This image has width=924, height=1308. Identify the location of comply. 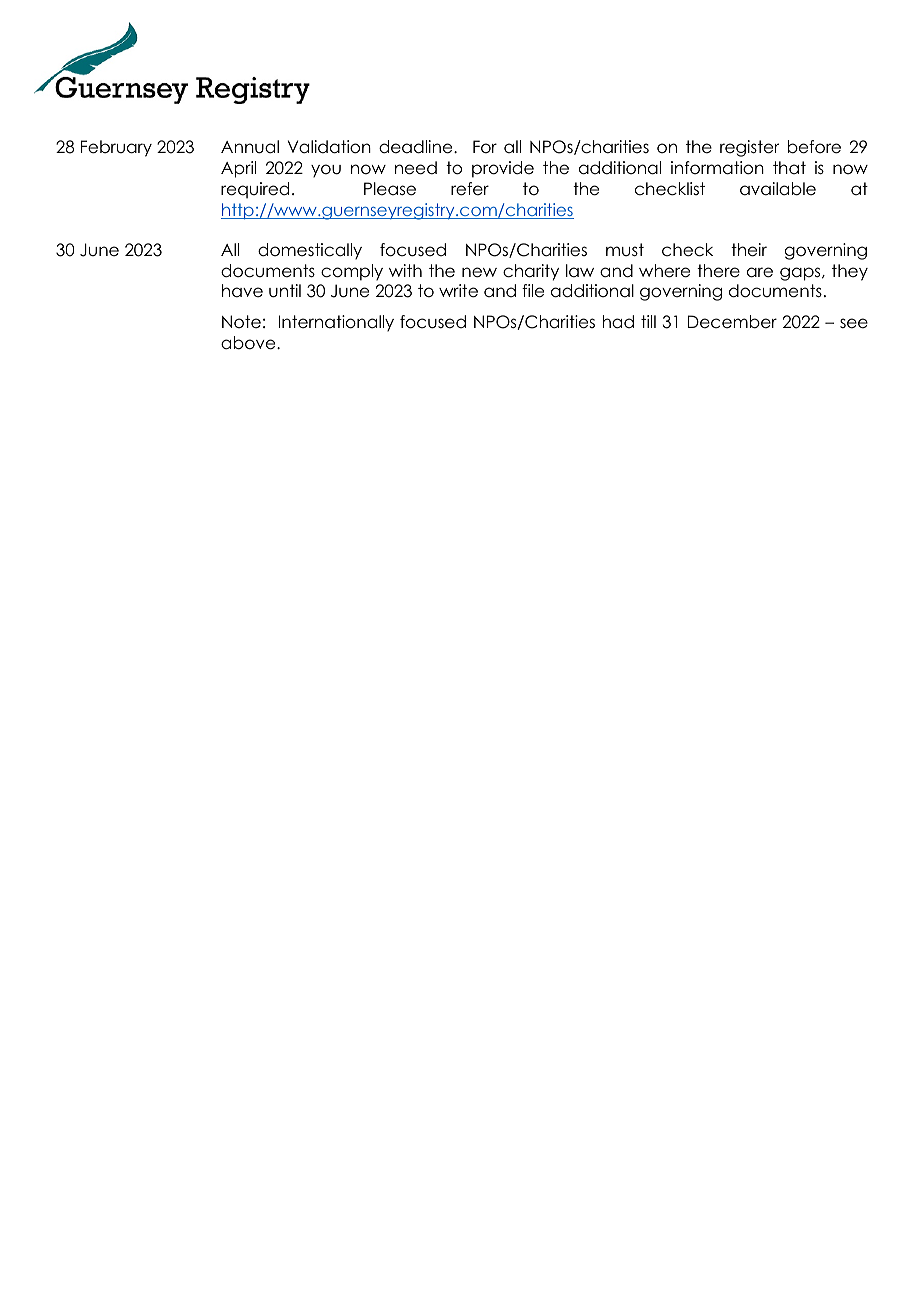
(352, 272).
